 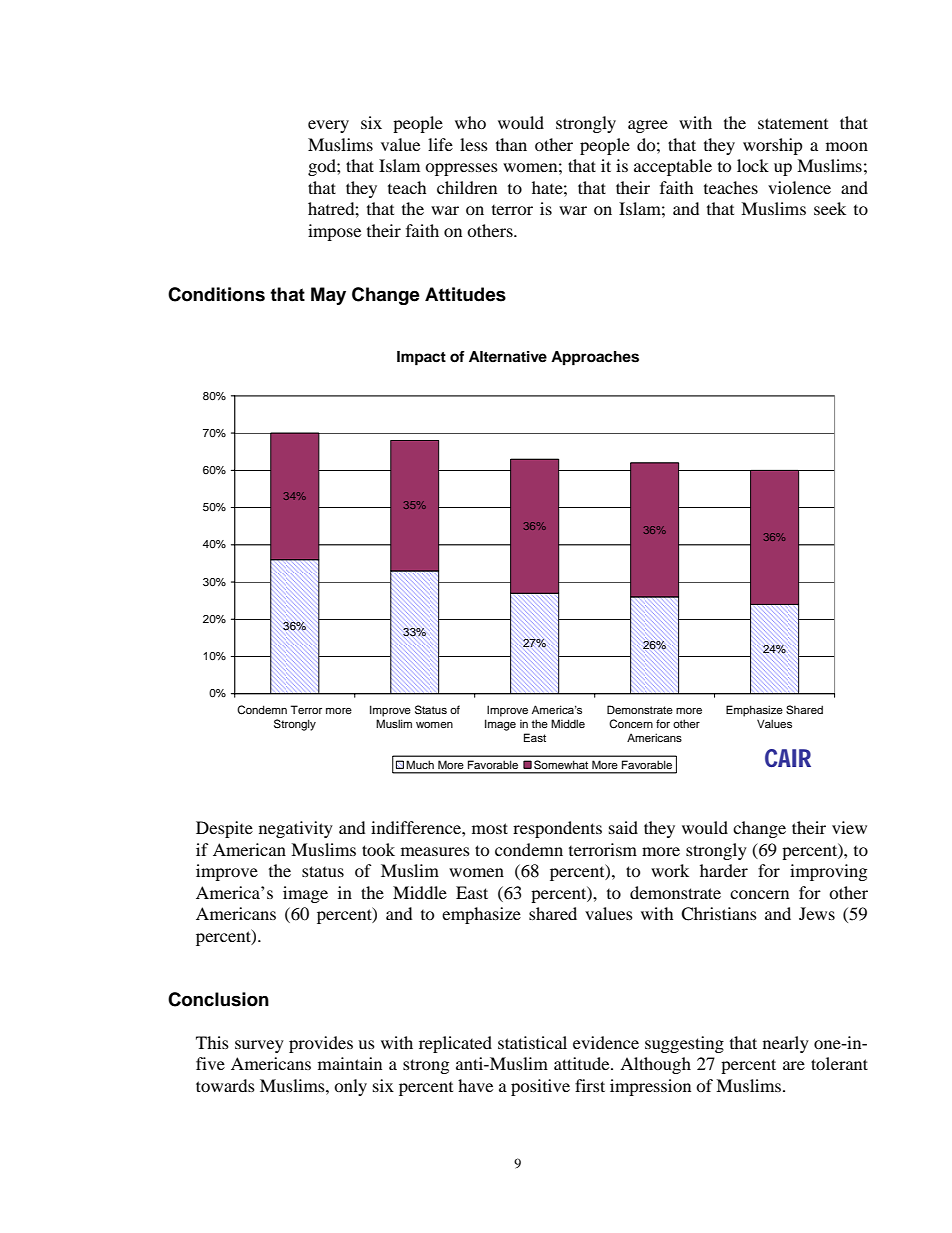 I want to click on Alternative, so click(x=508, y=357).
